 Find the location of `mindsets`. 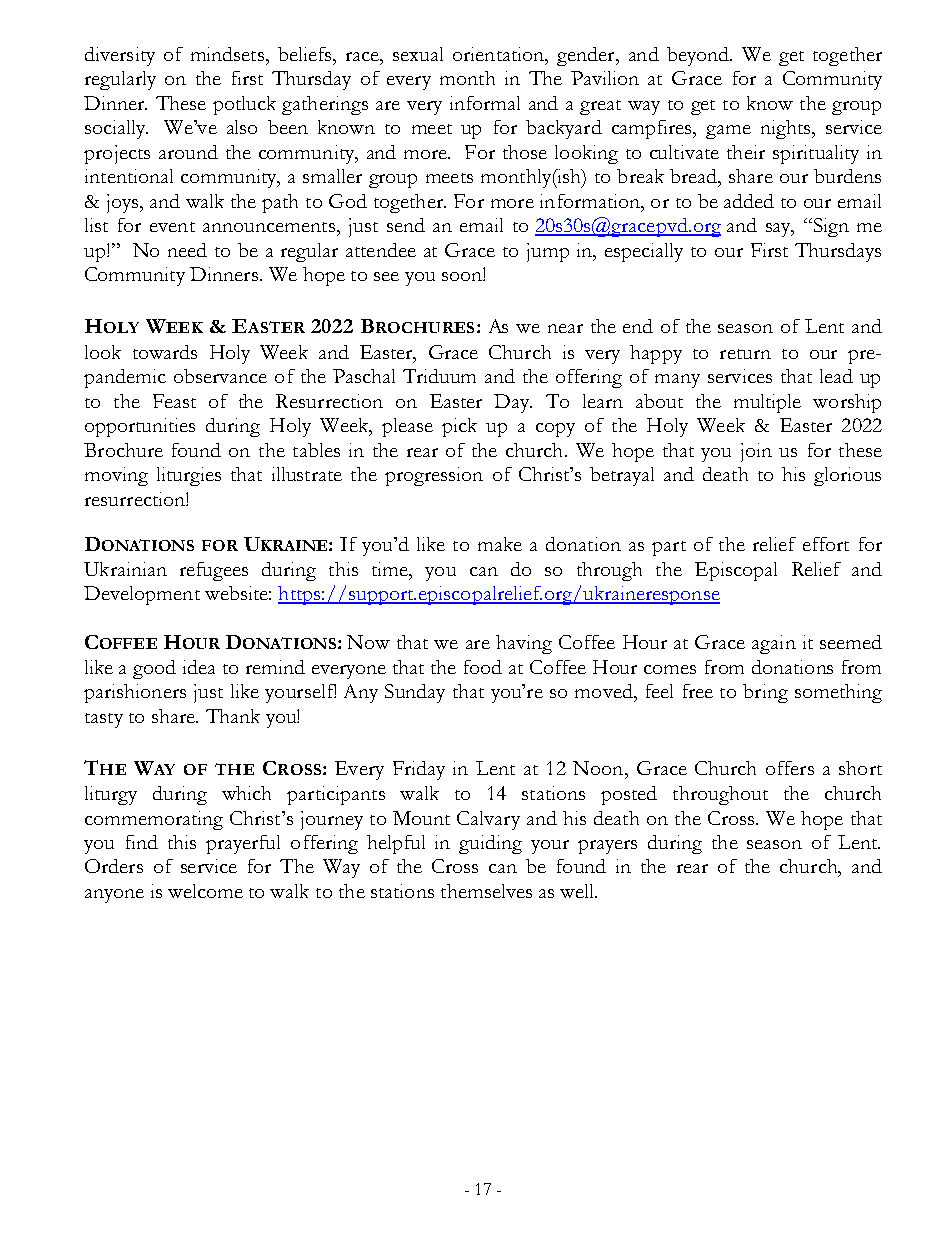

mindsets is located at coordinates (227, 54).
